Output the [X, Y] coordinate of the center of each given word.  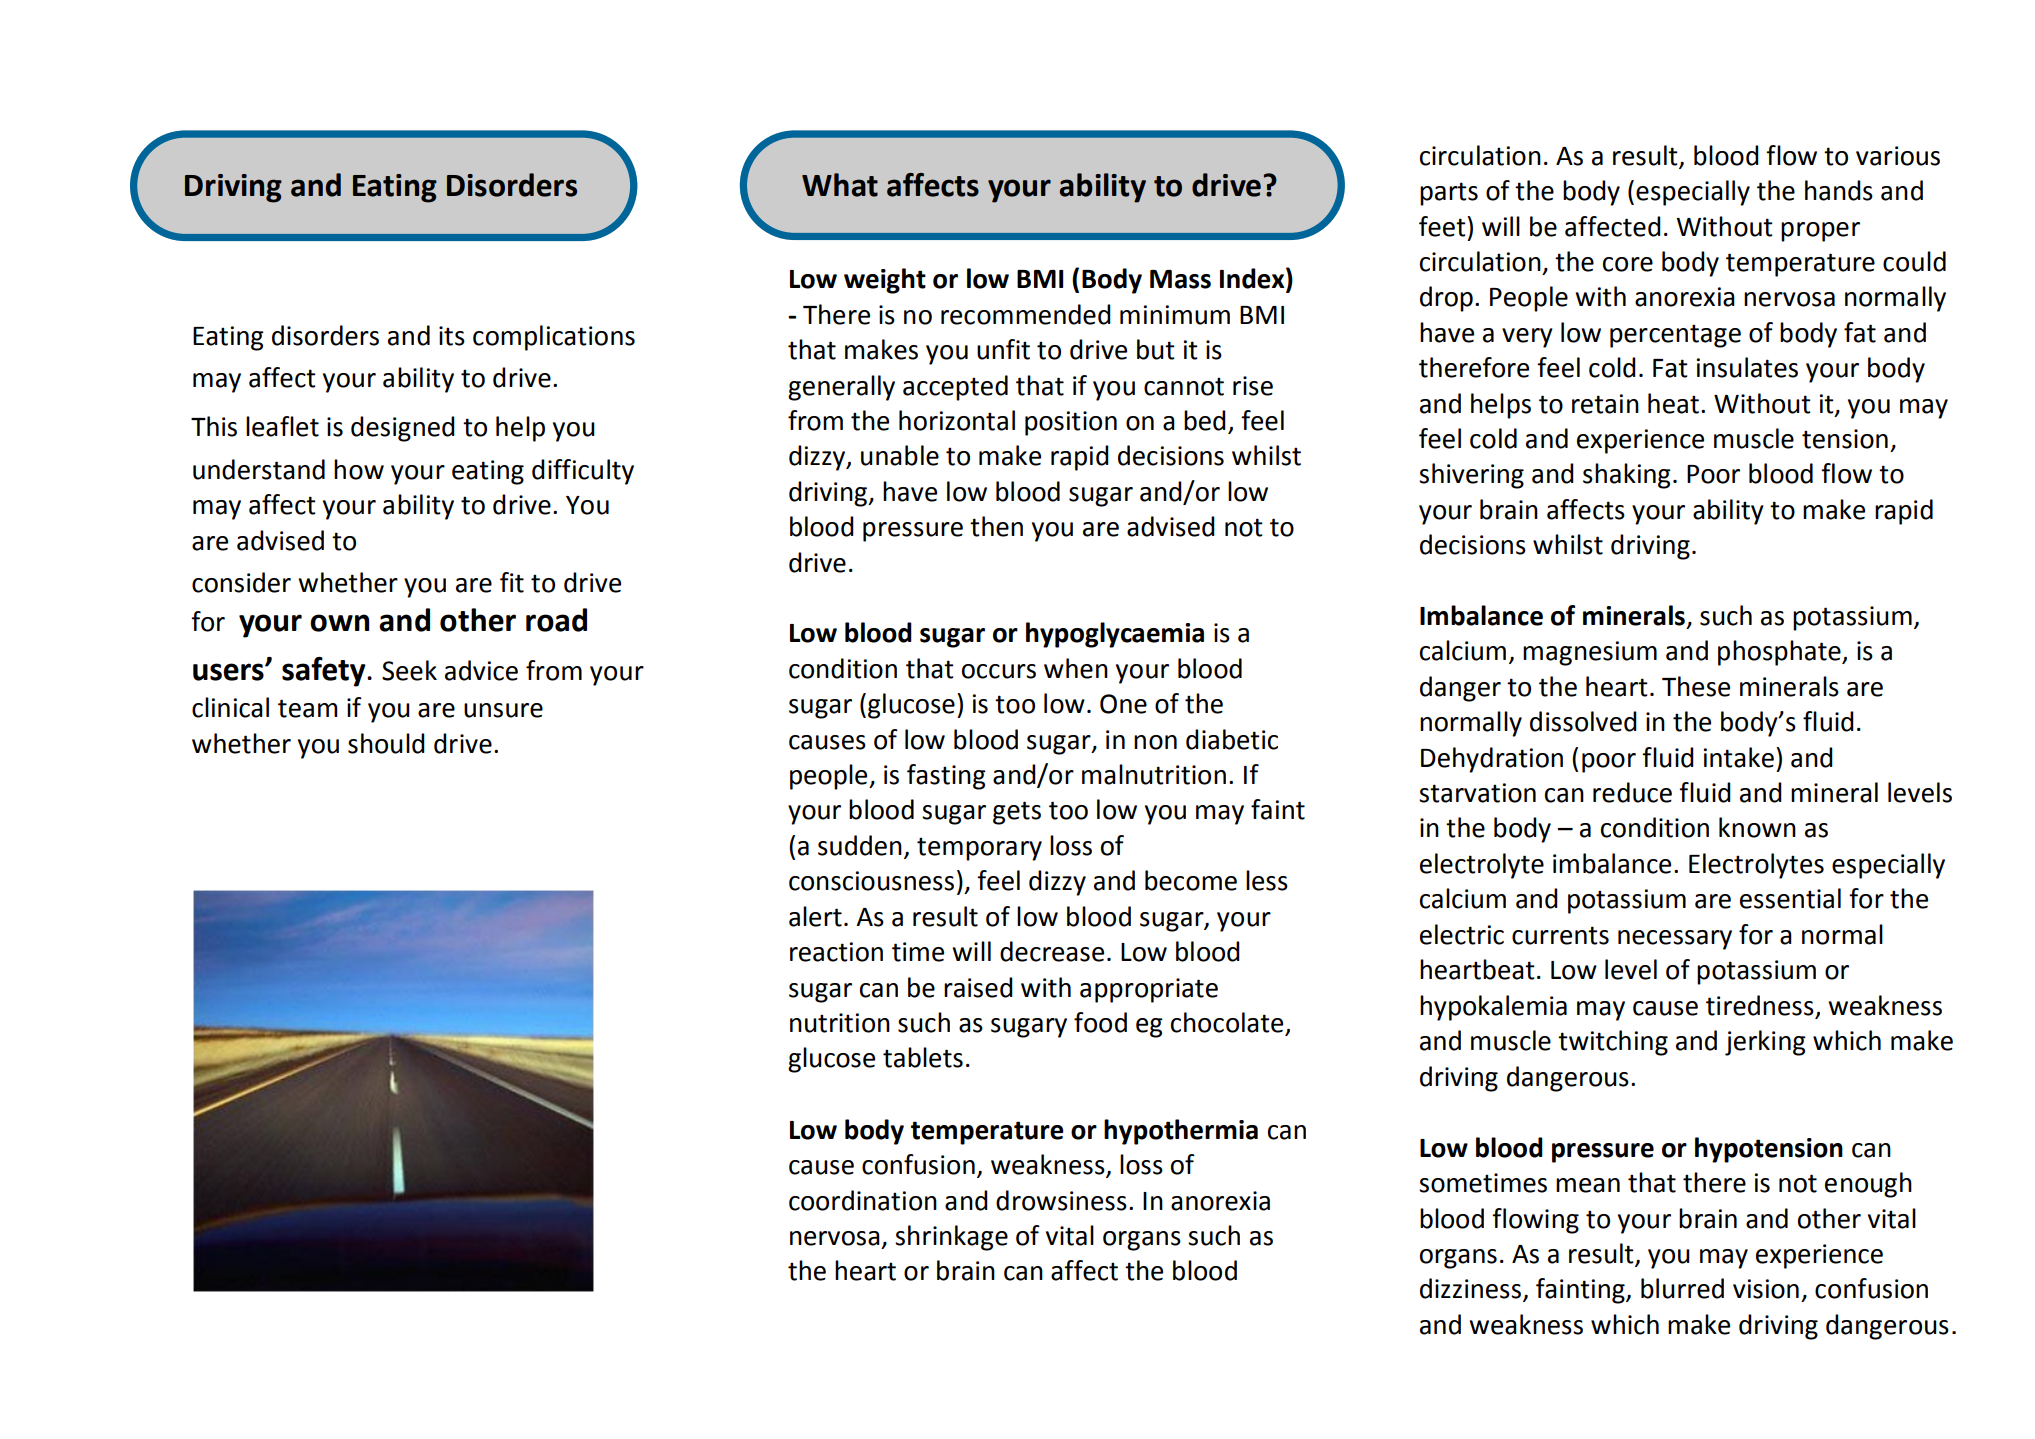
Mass [1180, 279]
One [1123, 704]
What [840, 185]
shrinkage [951, 1238]
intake [1739, 757]
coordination [863, 1200]
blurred [1682, 1288]
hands [1839, 190]
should [386, 743]
